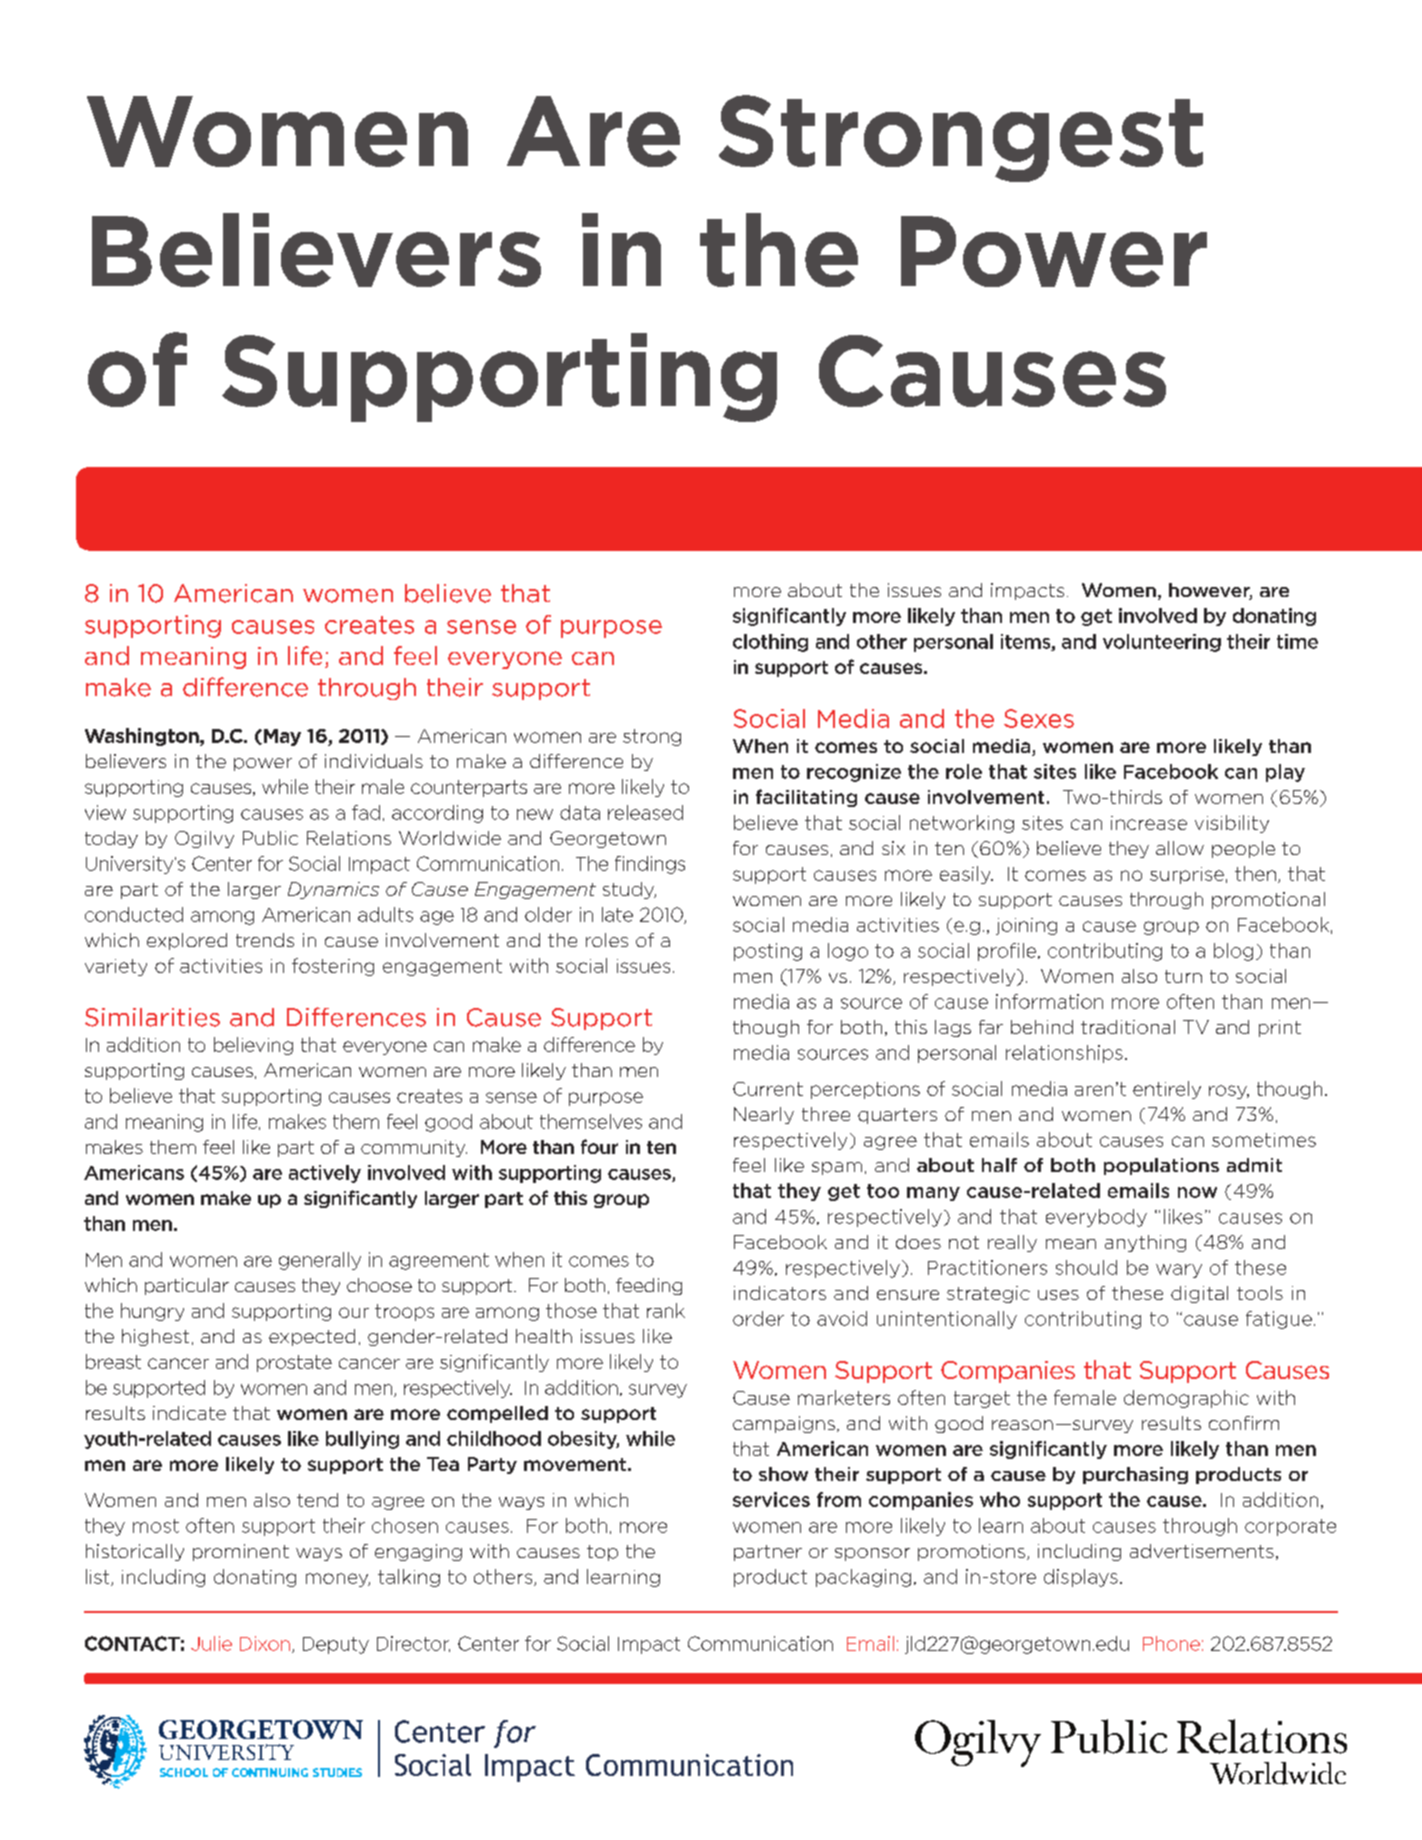 The width and height of the document is (1422, 1840). What do you see at coordinates (1162, 643) in the document?
I see `volunteering` at bounding box center [1162, 643].
